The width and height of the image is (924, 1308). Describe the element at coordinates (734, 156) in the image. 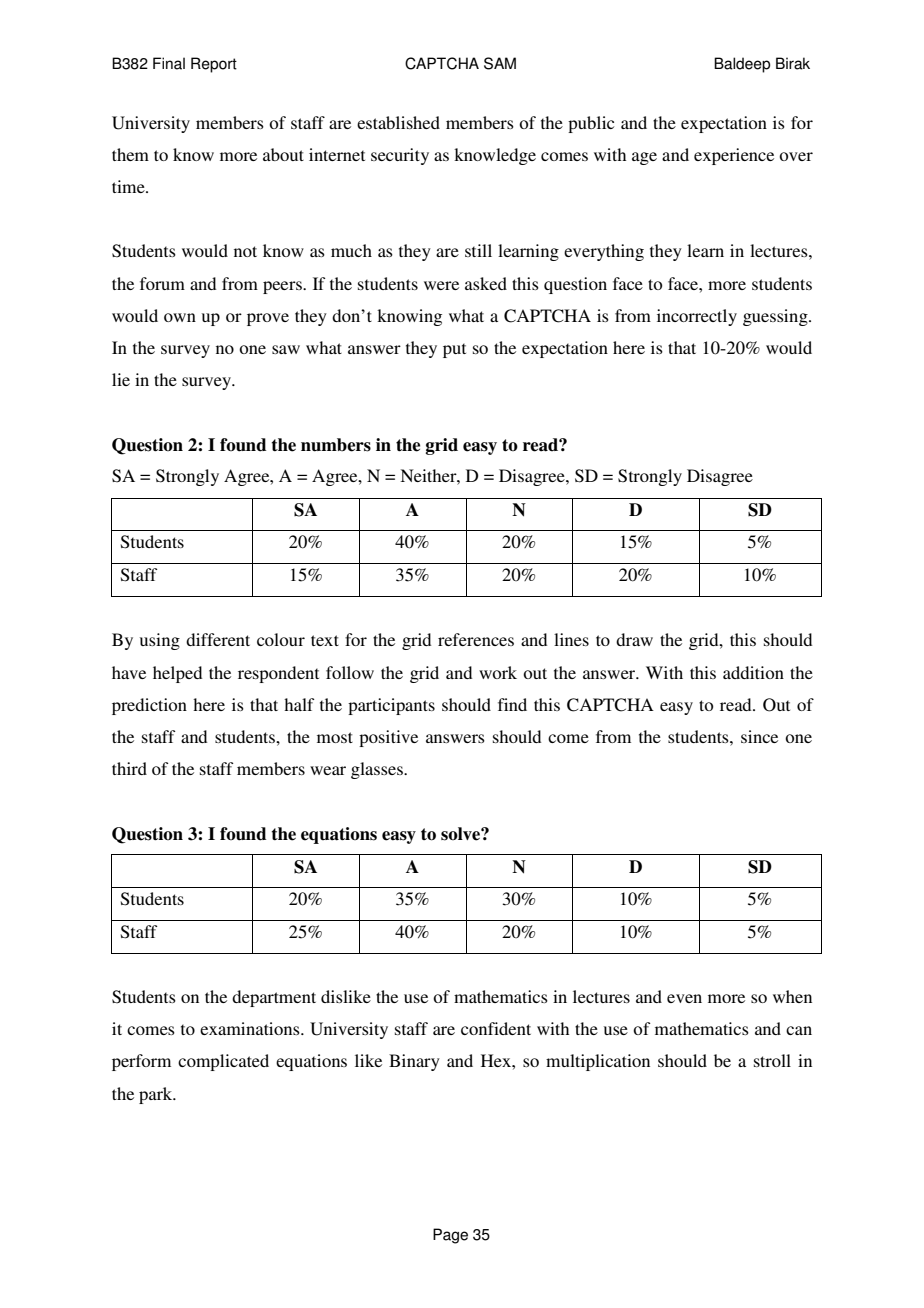

I see `experience` at that location.
